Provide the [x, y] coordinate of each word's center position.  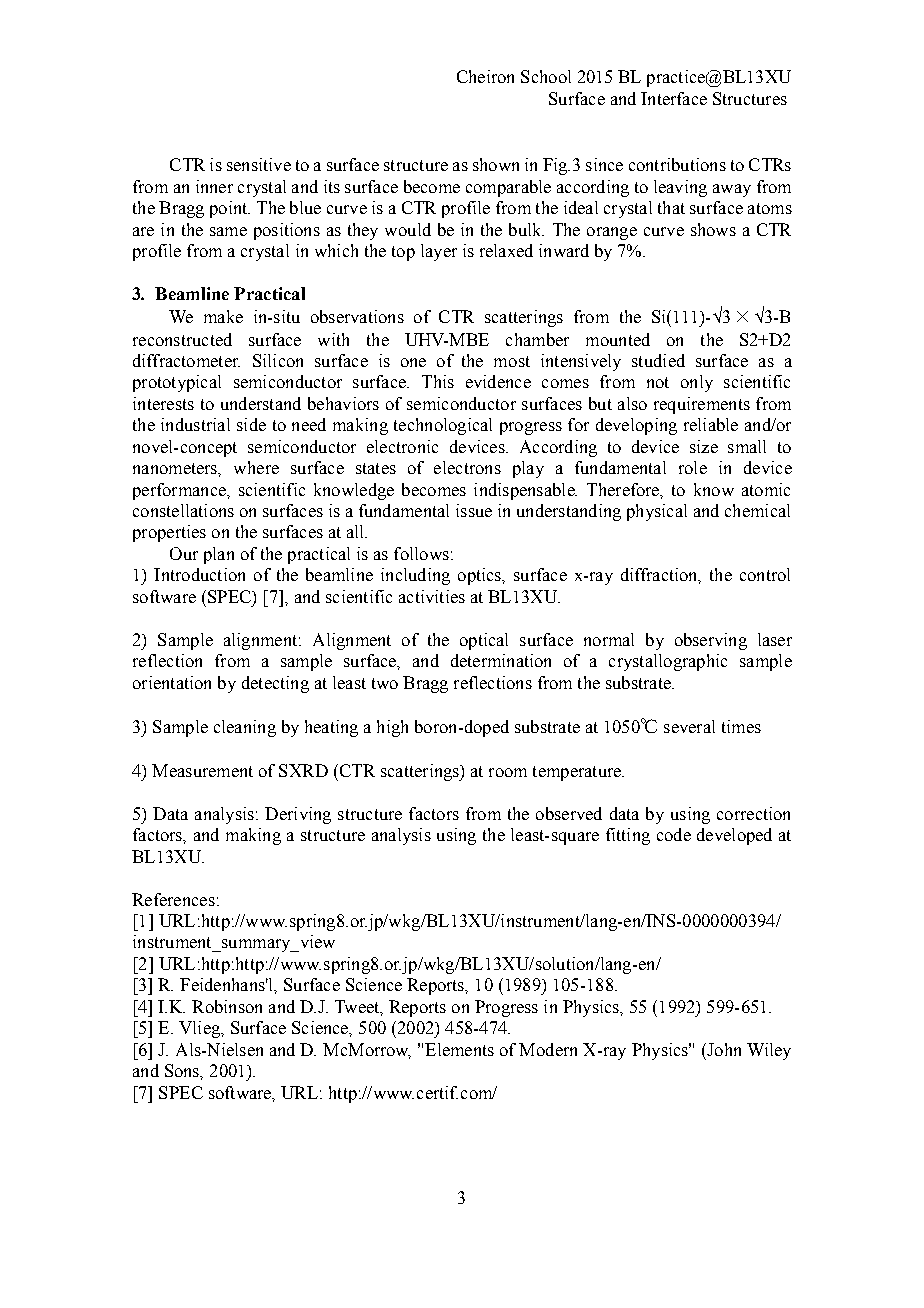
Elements [459, 1049]
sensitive [259, 164]
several [689, 726]
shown [496, 164]
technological [443, 426]
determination [501, 660]
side [251, 424]
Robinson [227, 1006]
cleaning [245, 728]
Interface [674, 98]
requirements [702, 405]
